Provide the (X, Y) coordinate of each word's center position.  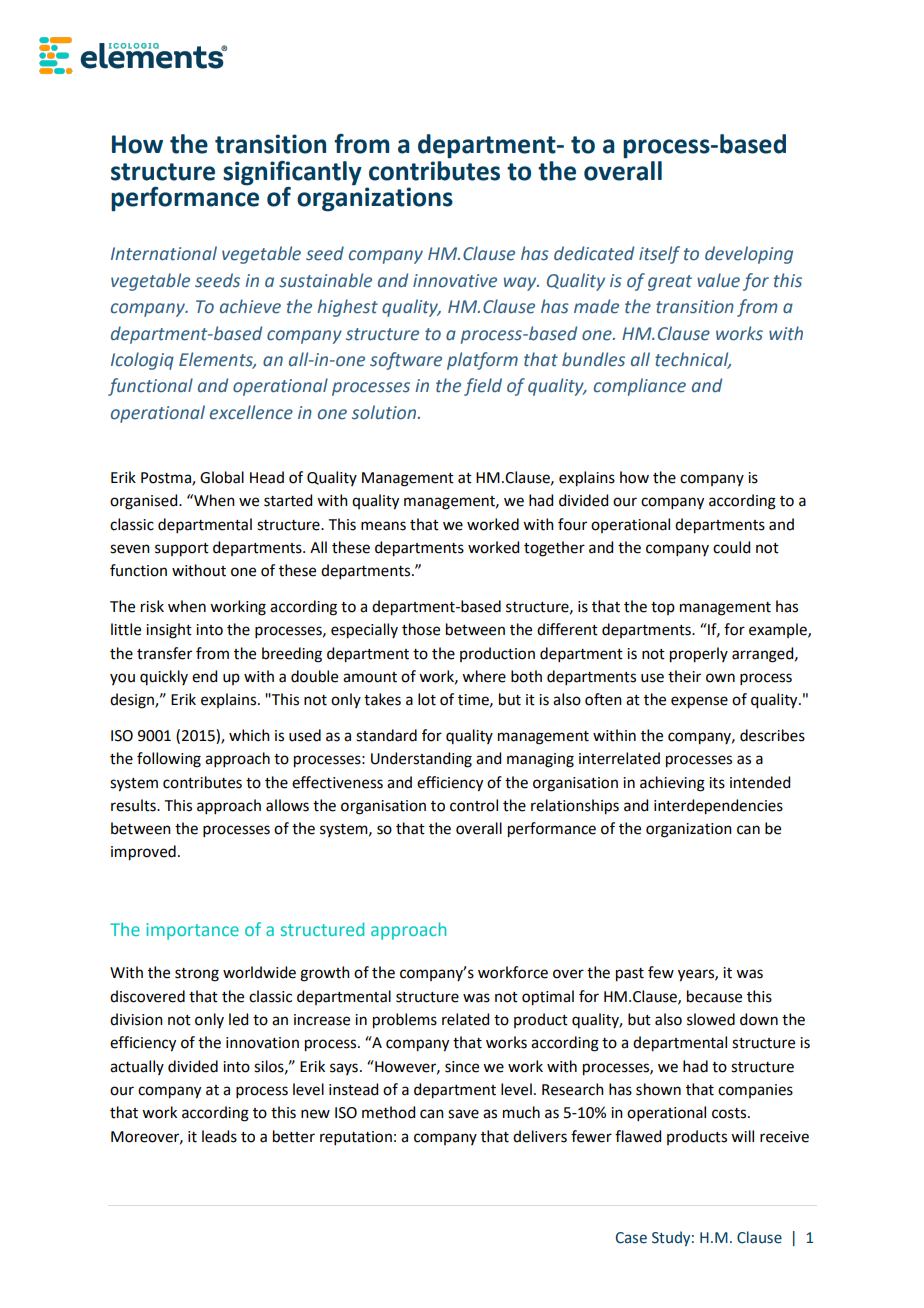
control (474, 805)
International (164, 253)
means (383, 526)
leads (219, 1136)
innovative (455, 281)
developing (749, 255)
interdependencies (718, 807)
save (463, 1114)
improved (143, 853)
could (731, 547)
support (182, 550)
